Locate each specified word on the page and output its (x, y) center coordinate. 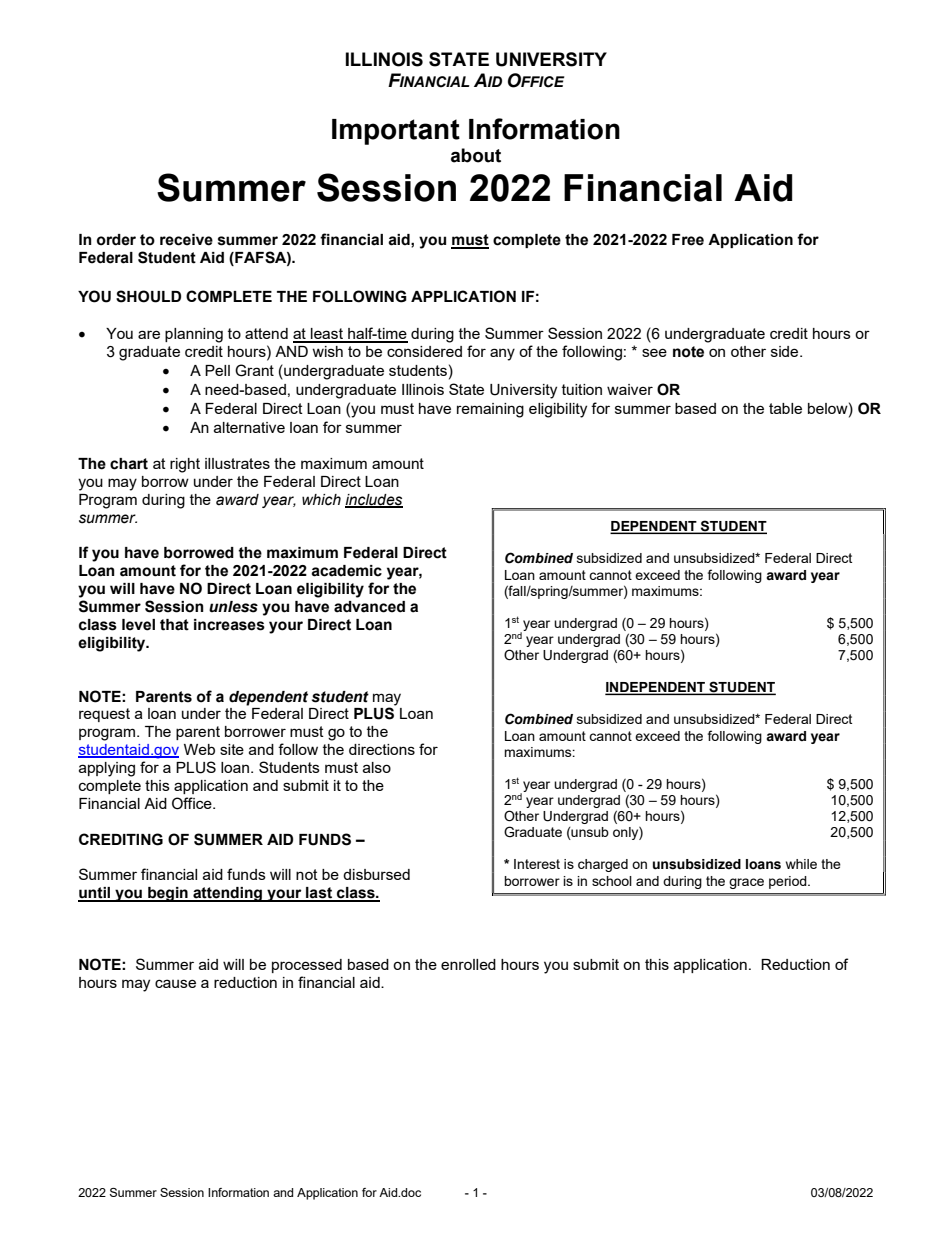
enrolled (468, 964)
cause (175, 983)
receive (186, 240)
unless (233, 607)
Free (688, 240)
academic (346, 571)
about (476, 155)
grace (746, 883)
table (785, 408)
